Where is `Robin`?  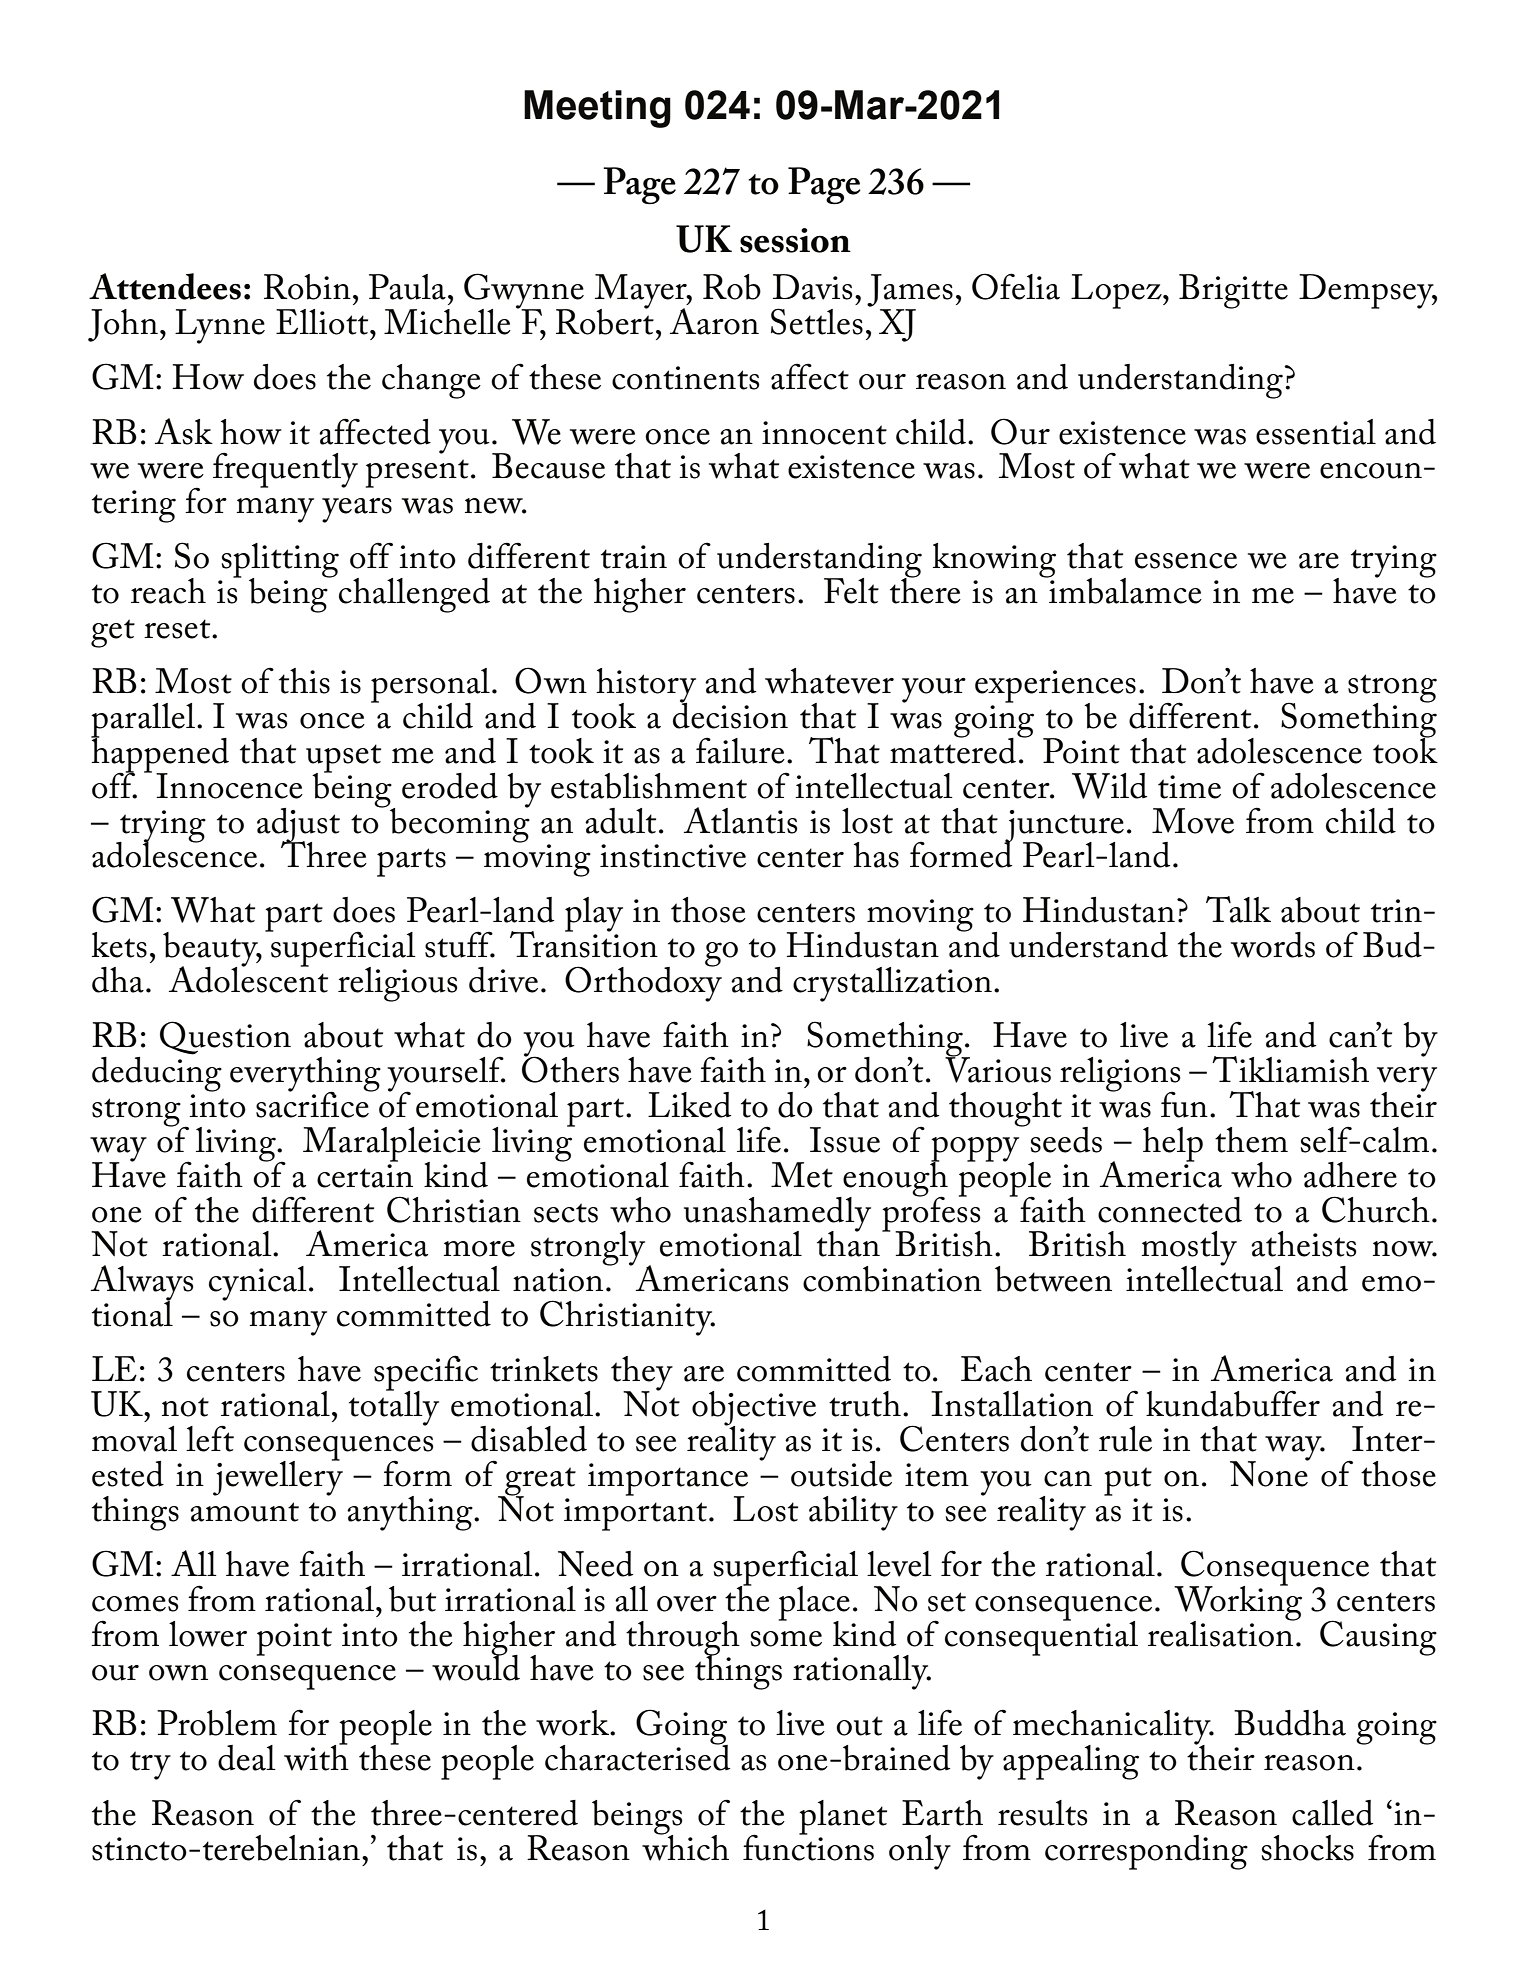
Robin is located at coordinates (307, 287).
